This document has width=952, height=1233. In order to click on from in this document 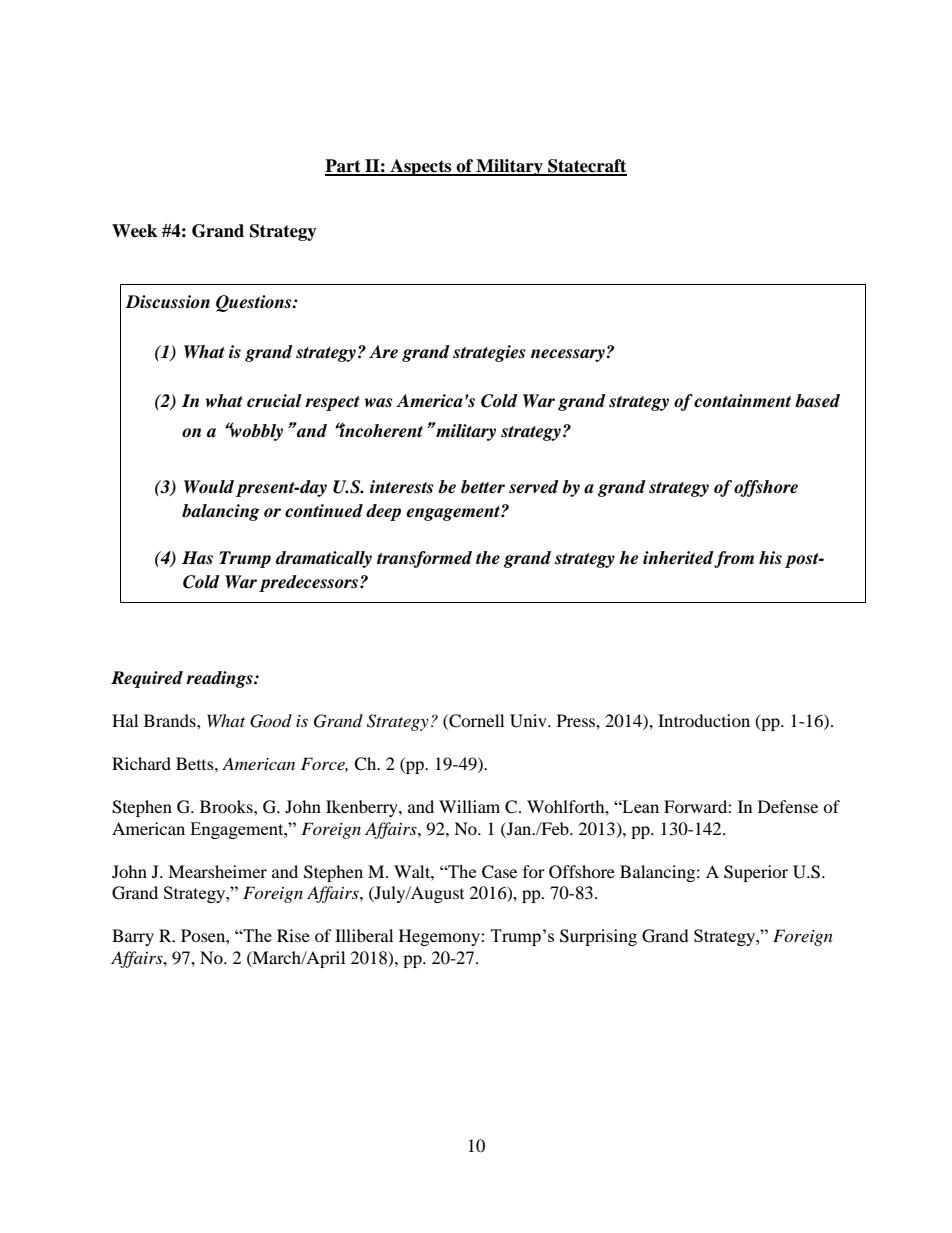, I will do `click(734, 559)`.
